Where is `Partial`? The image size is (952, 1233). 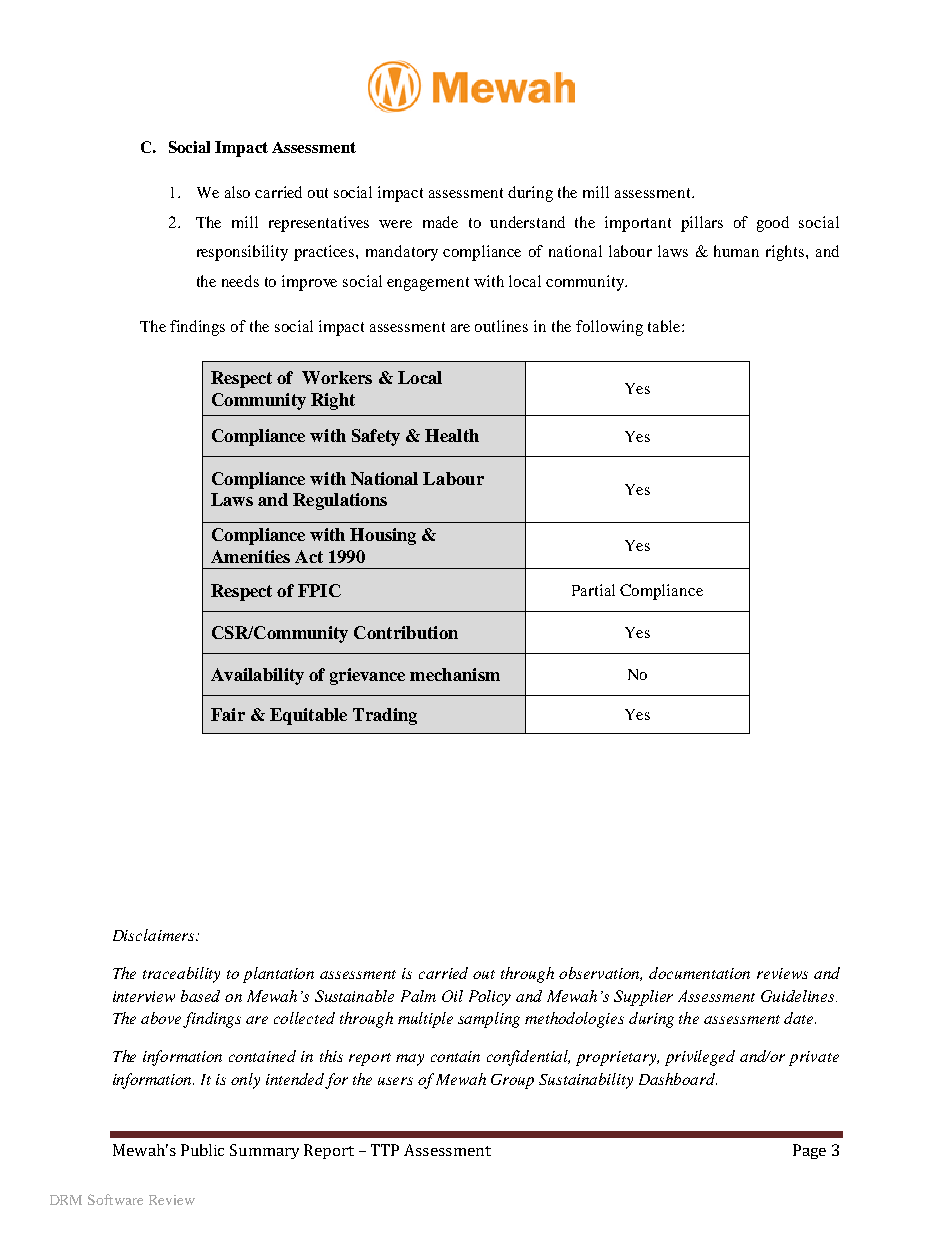
Partial is located at coordinates (593, 590).
